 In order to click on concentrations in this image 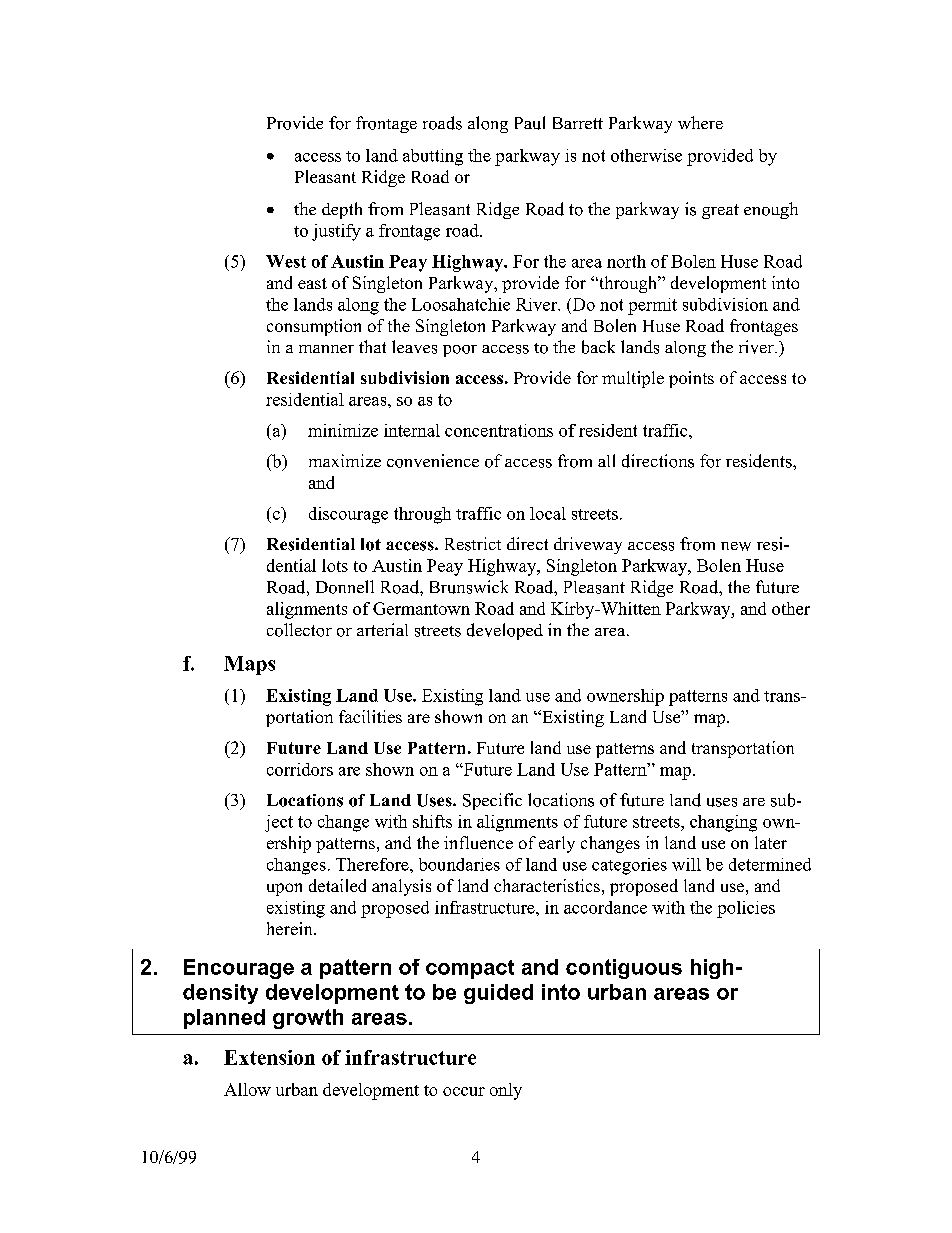, I will do `click(499, 430)`.
